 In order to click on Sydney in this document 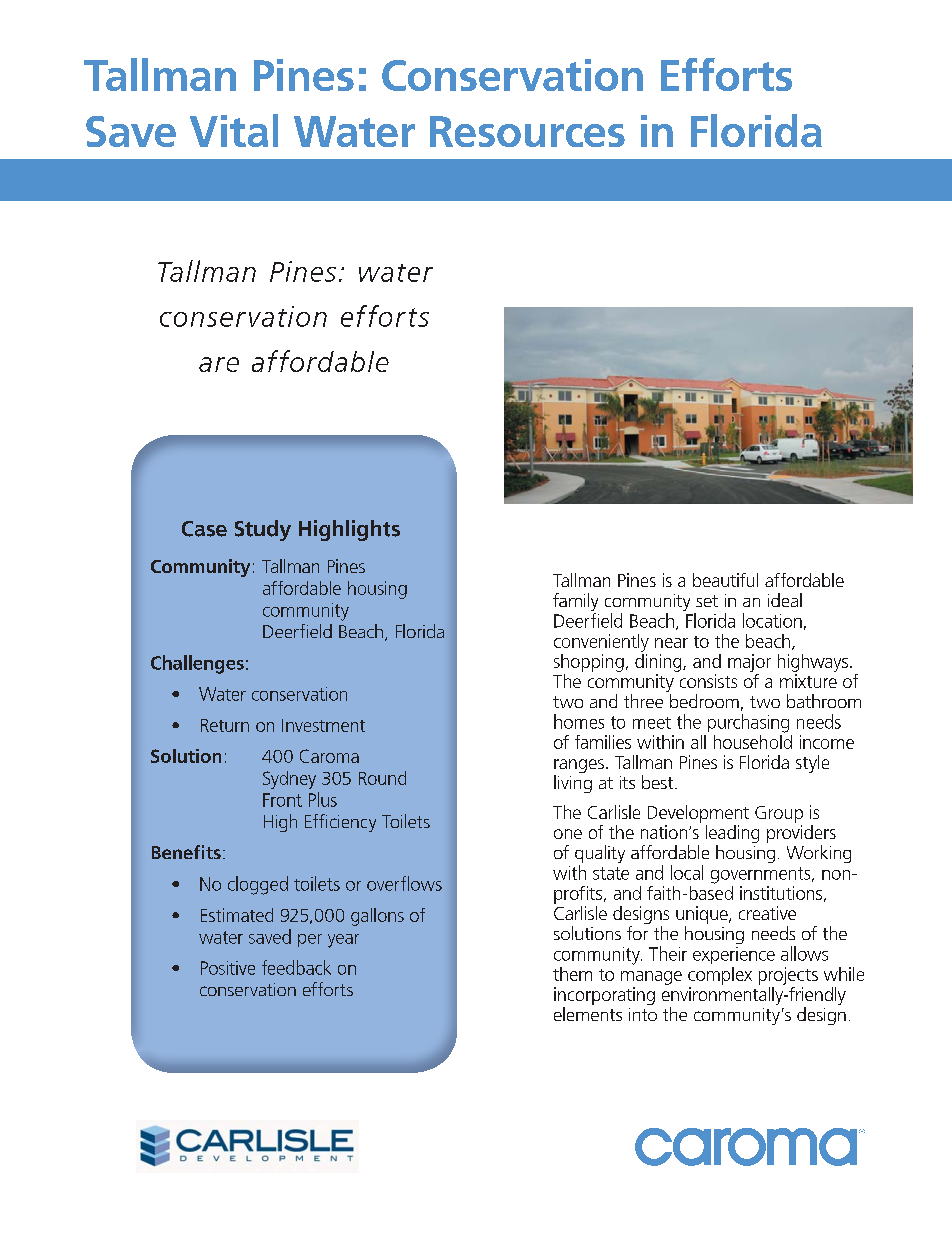, I will do `click(289, 780)`.
